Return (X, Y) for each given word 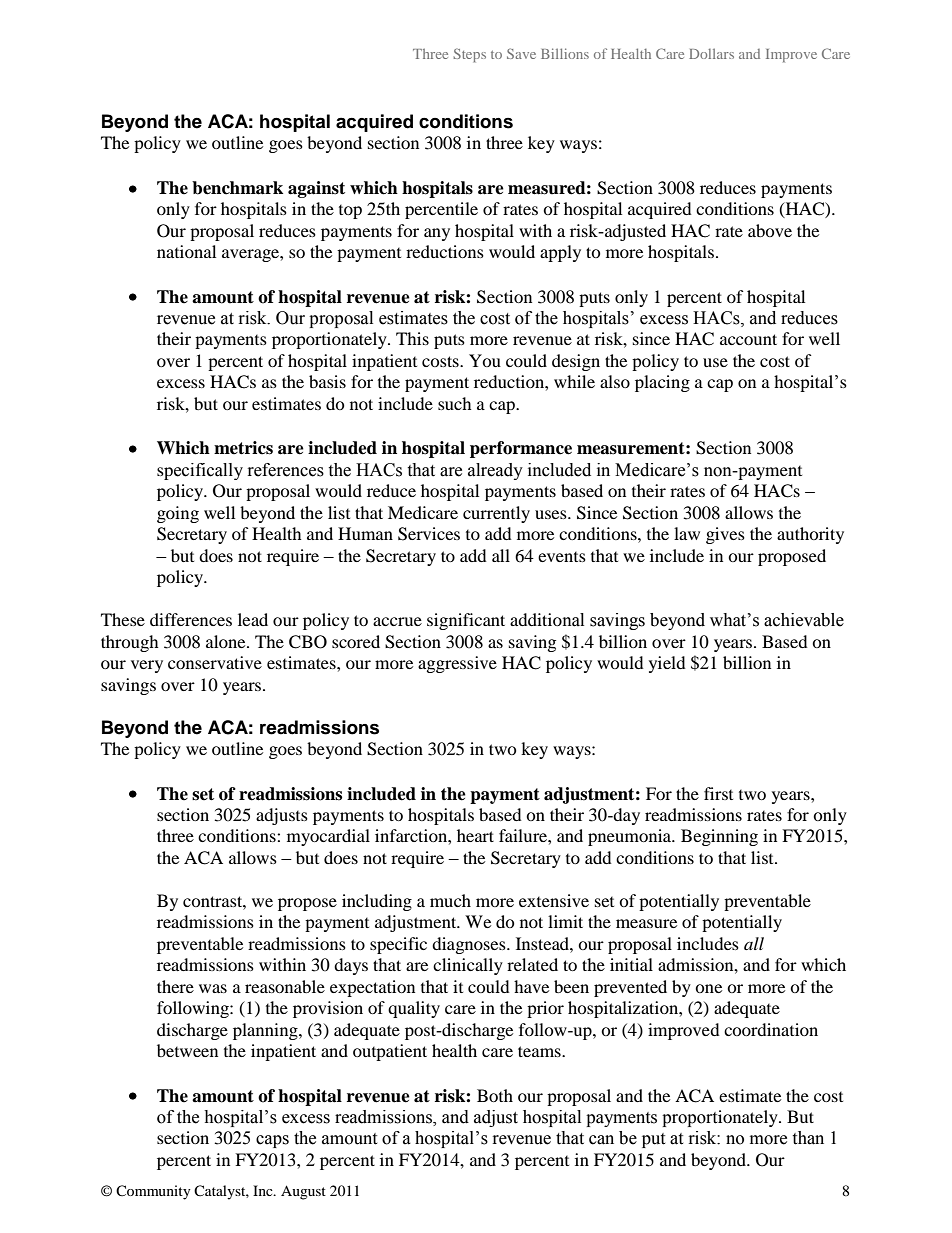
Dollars (711, 53)
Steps (469, 55)
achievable (804, 620)
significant (466, 621)
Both (495, 1095)
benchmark (237, 188)
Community (153, 1192)
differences (191, 619)
